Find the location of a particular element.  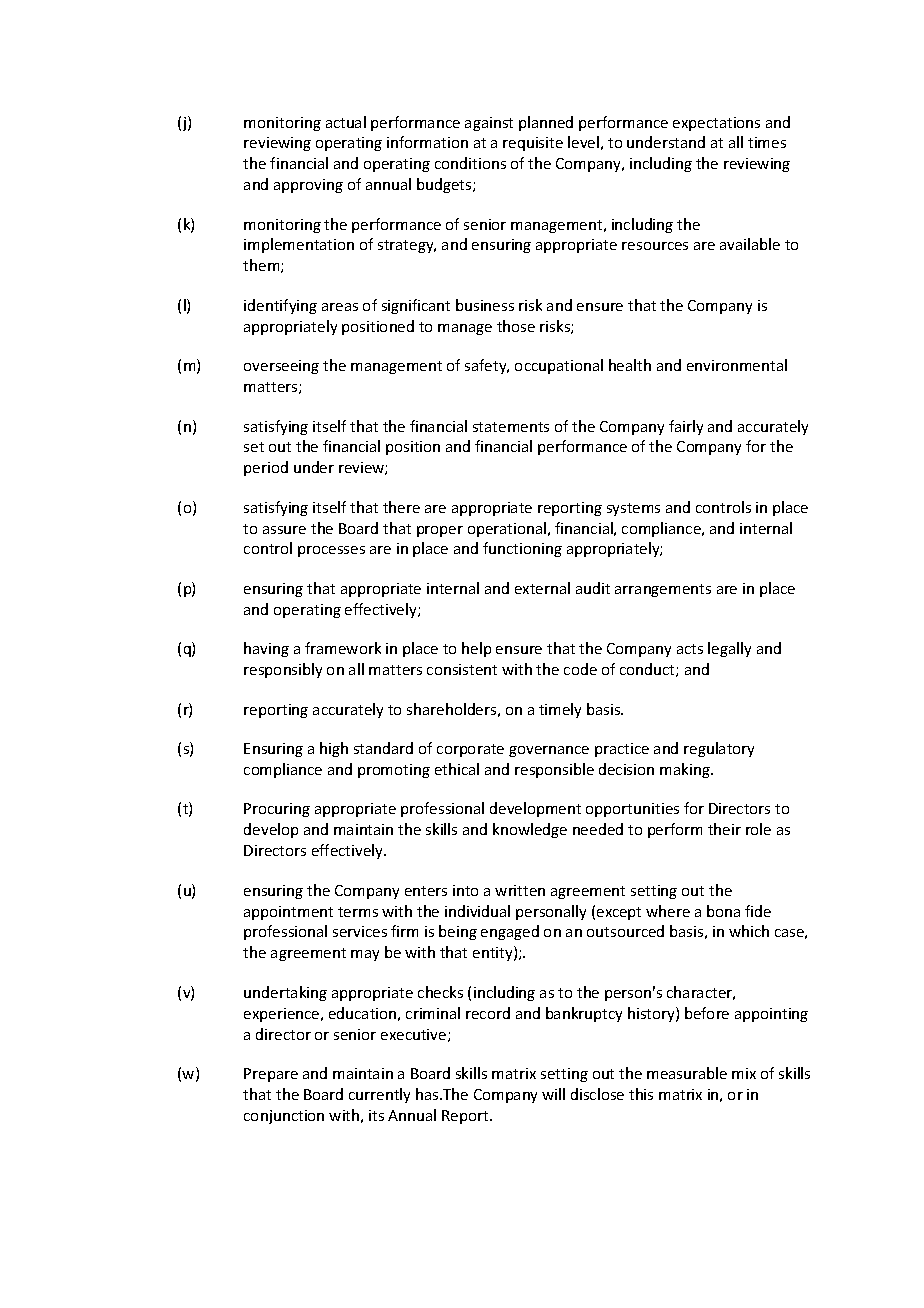

conjunction is located at coordinates (284, 1117).
